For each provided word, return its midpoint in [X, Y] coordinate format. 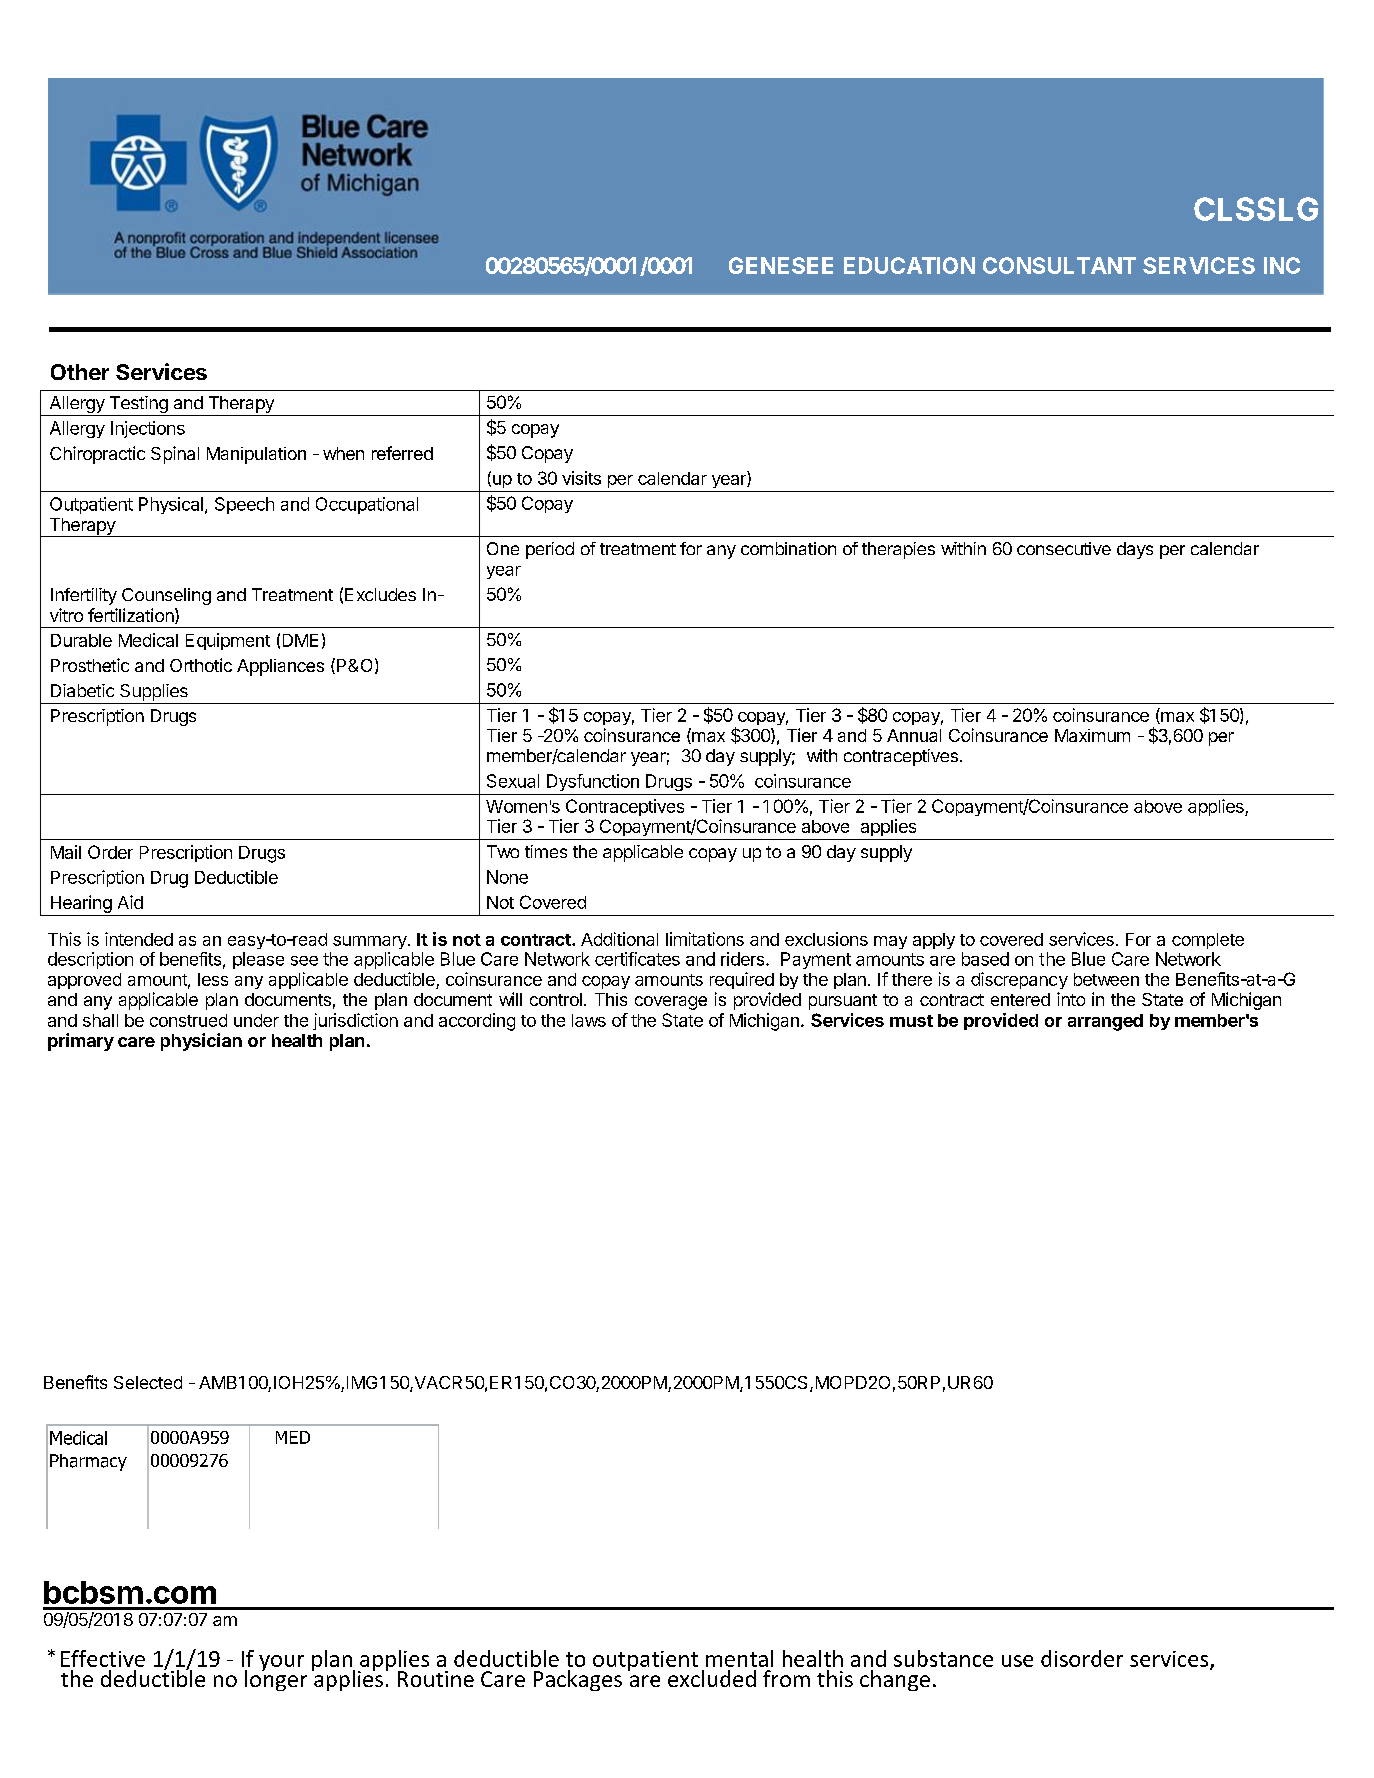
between [1106, 979]
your [281, 1663]
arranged [1105, 1022]
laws [589, 1020]
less [213, 979]
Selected [148, 1382]
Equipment [228, 641]
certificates [637, 959]
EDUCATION [909, 265]
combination [788, 548]
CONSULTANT [1059, 265]
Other [80, 372]
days [1135, 550]
